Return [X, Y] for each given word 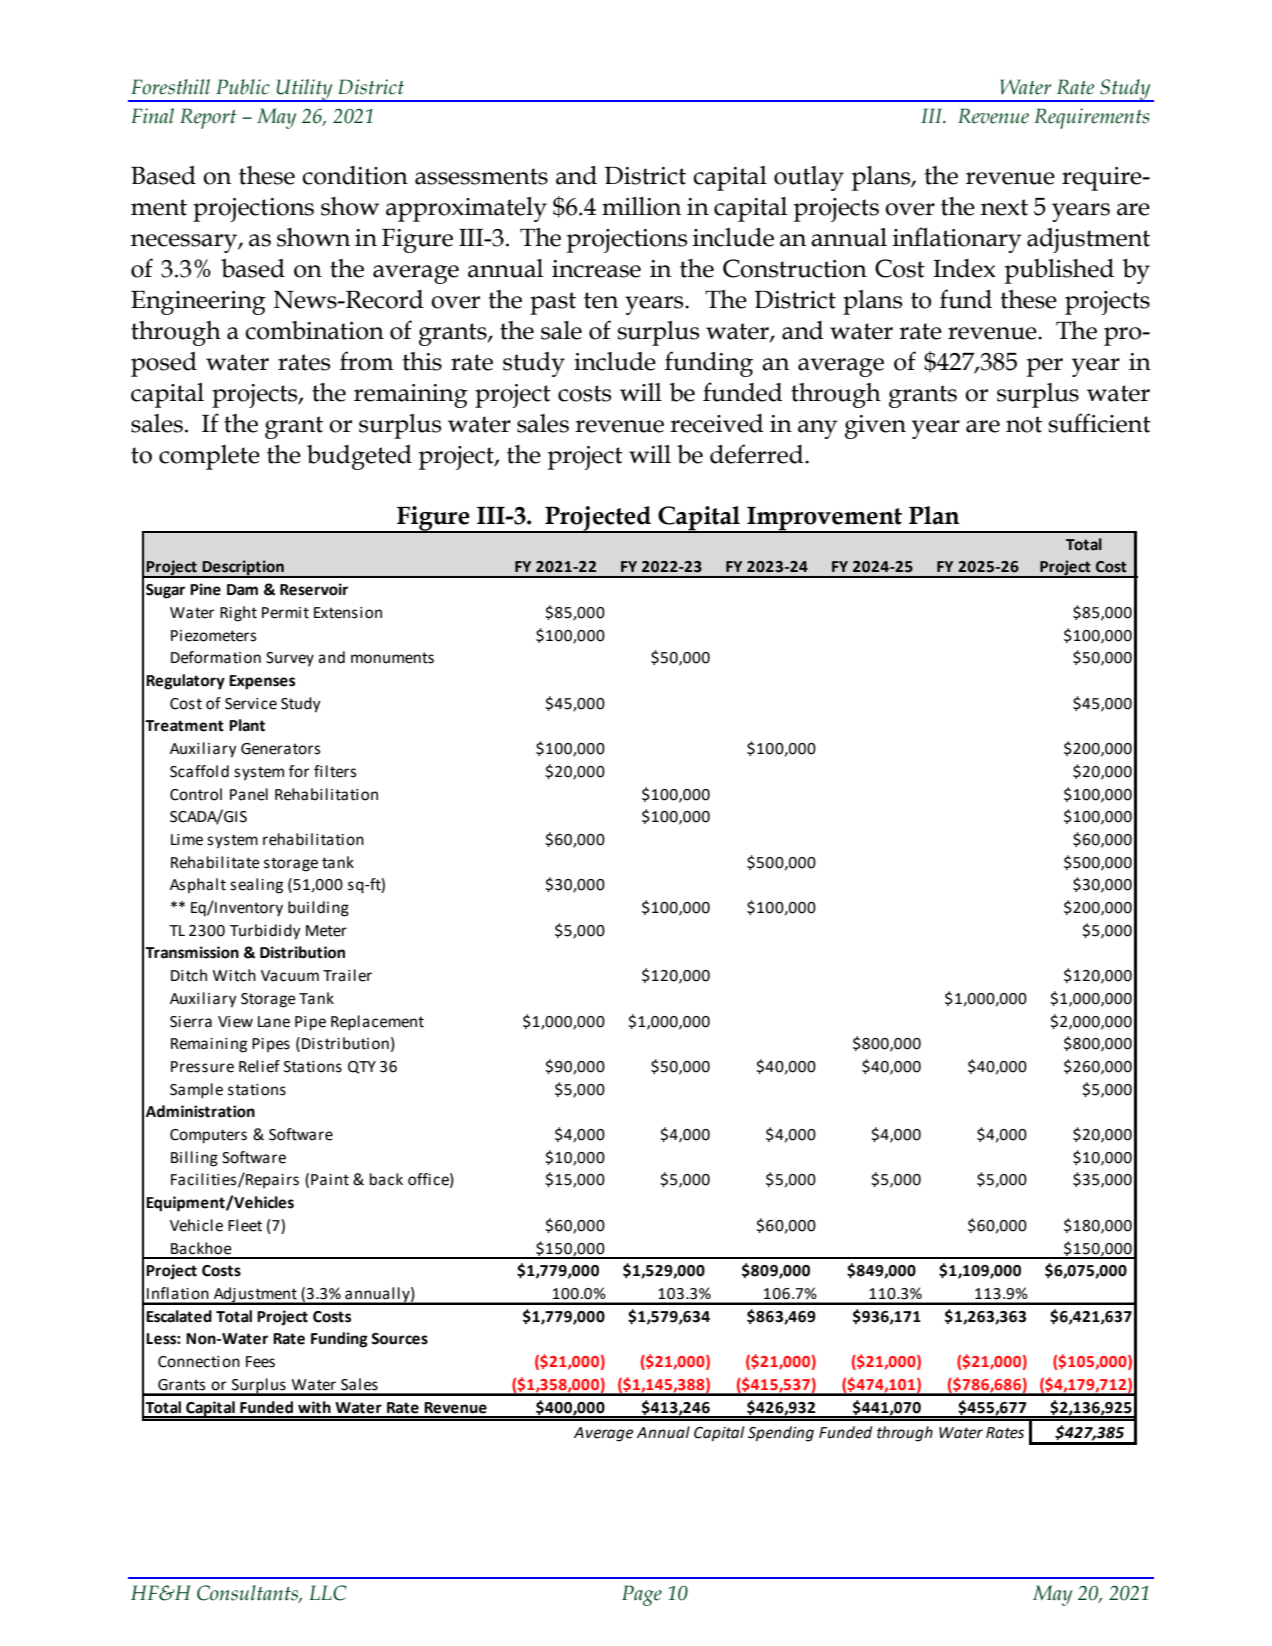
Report [208, 118]
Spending [781, 1434]
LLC [328, 1593]
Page [642, 1595]
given [875, 427]
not [1024, 424]
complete [209, 457]
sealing [256, 886]
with [314, 1407]
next [1004, 207]
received [716, 423]
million [641, 206]
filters [335, 771]
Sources [399, 1339]
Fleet [245, 1225]
